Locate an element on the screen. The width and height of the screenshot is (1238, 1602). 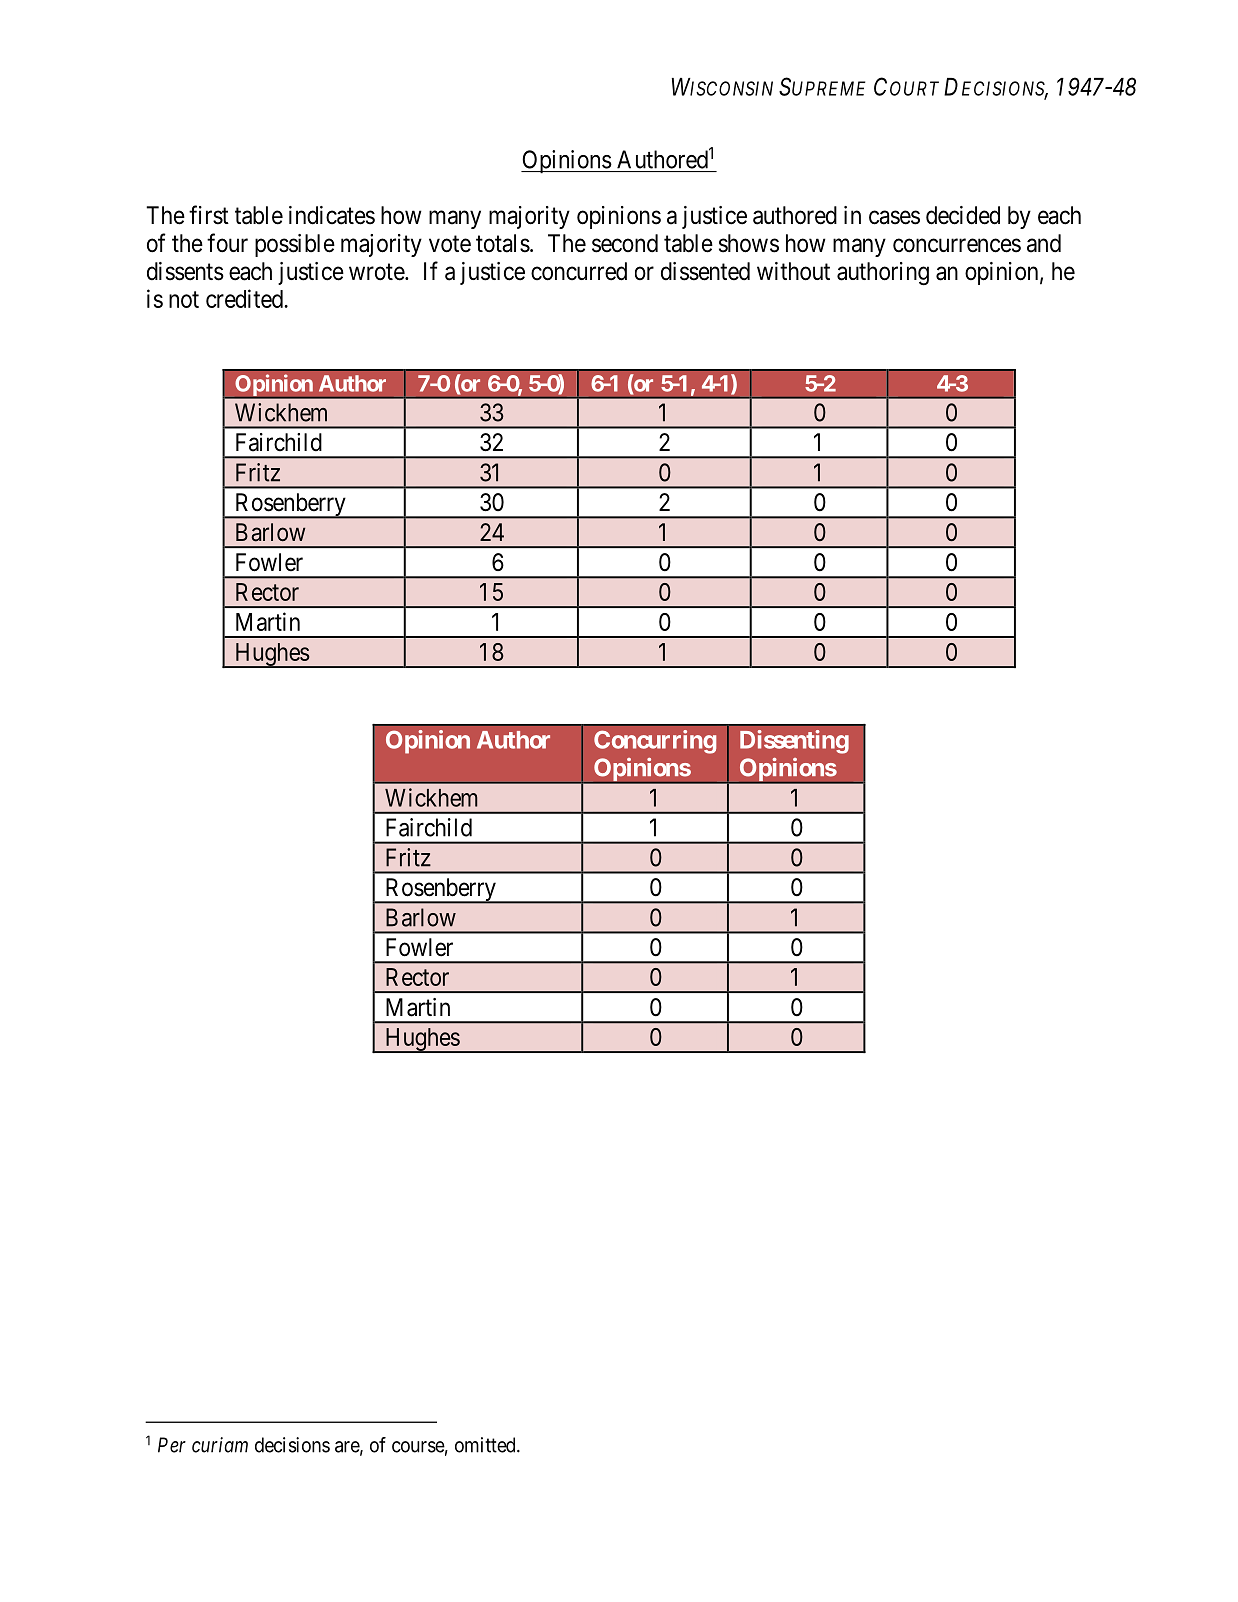
Concurring is located at coordinates (655, 742).
